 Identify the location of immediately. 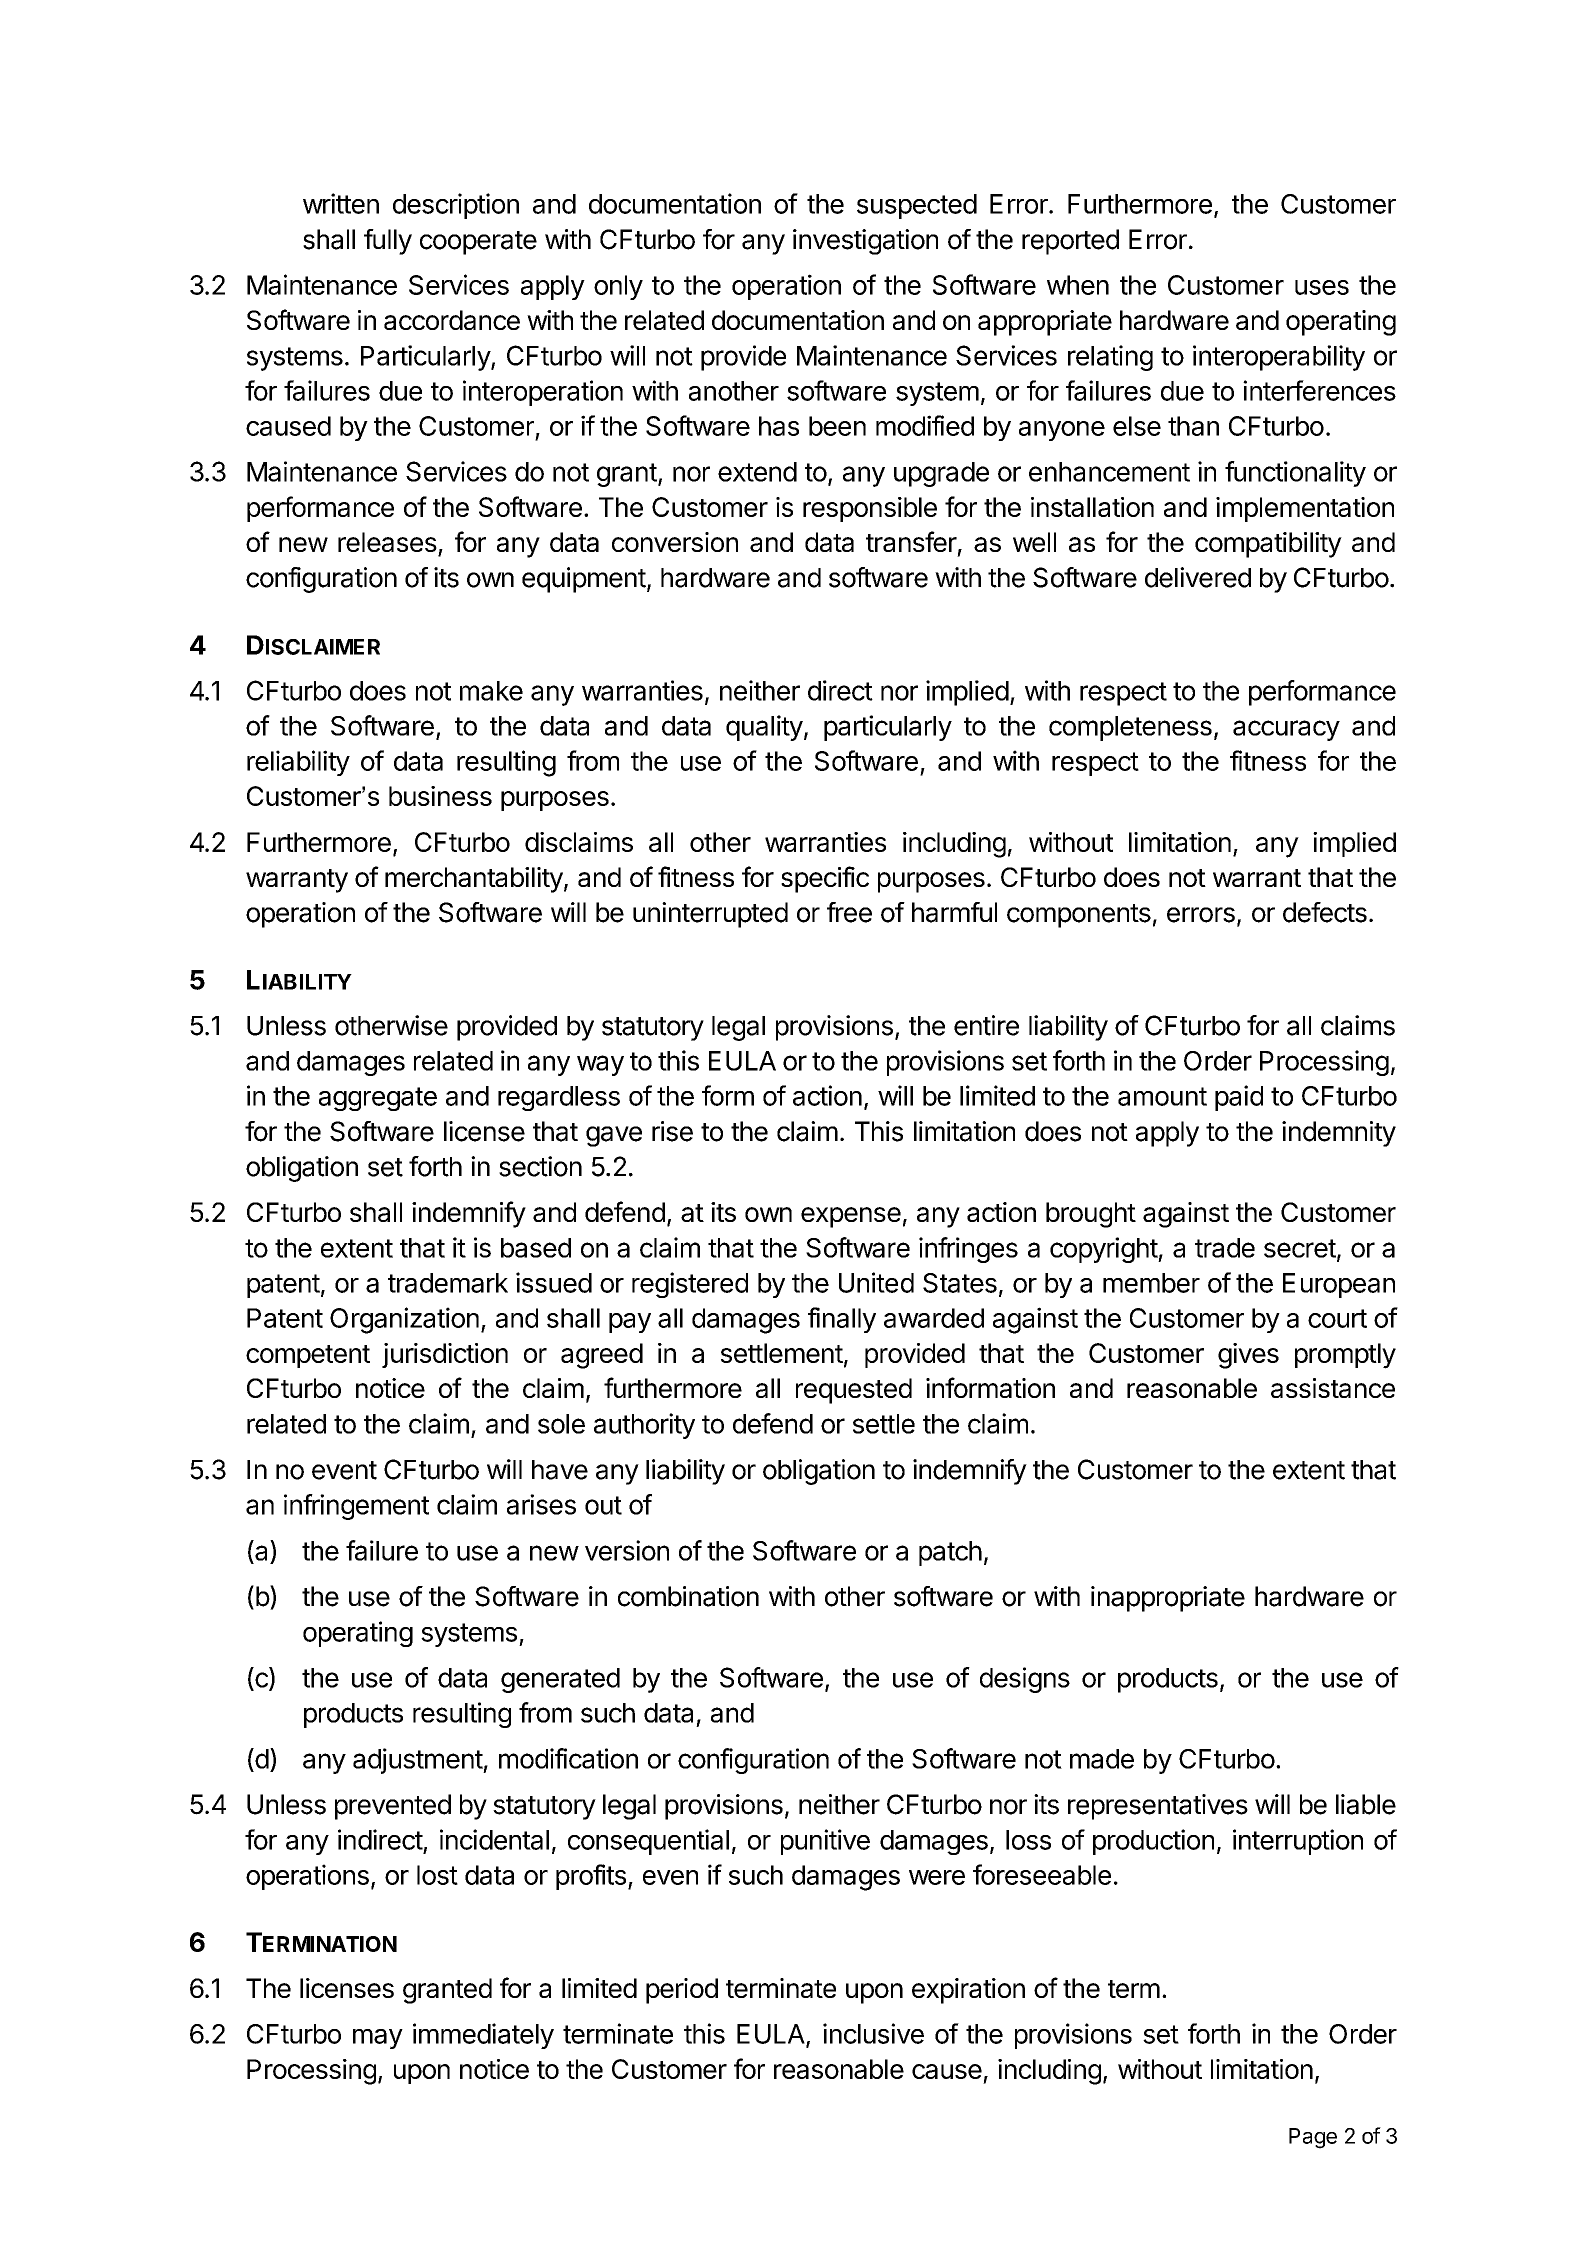
(483, 2036).
